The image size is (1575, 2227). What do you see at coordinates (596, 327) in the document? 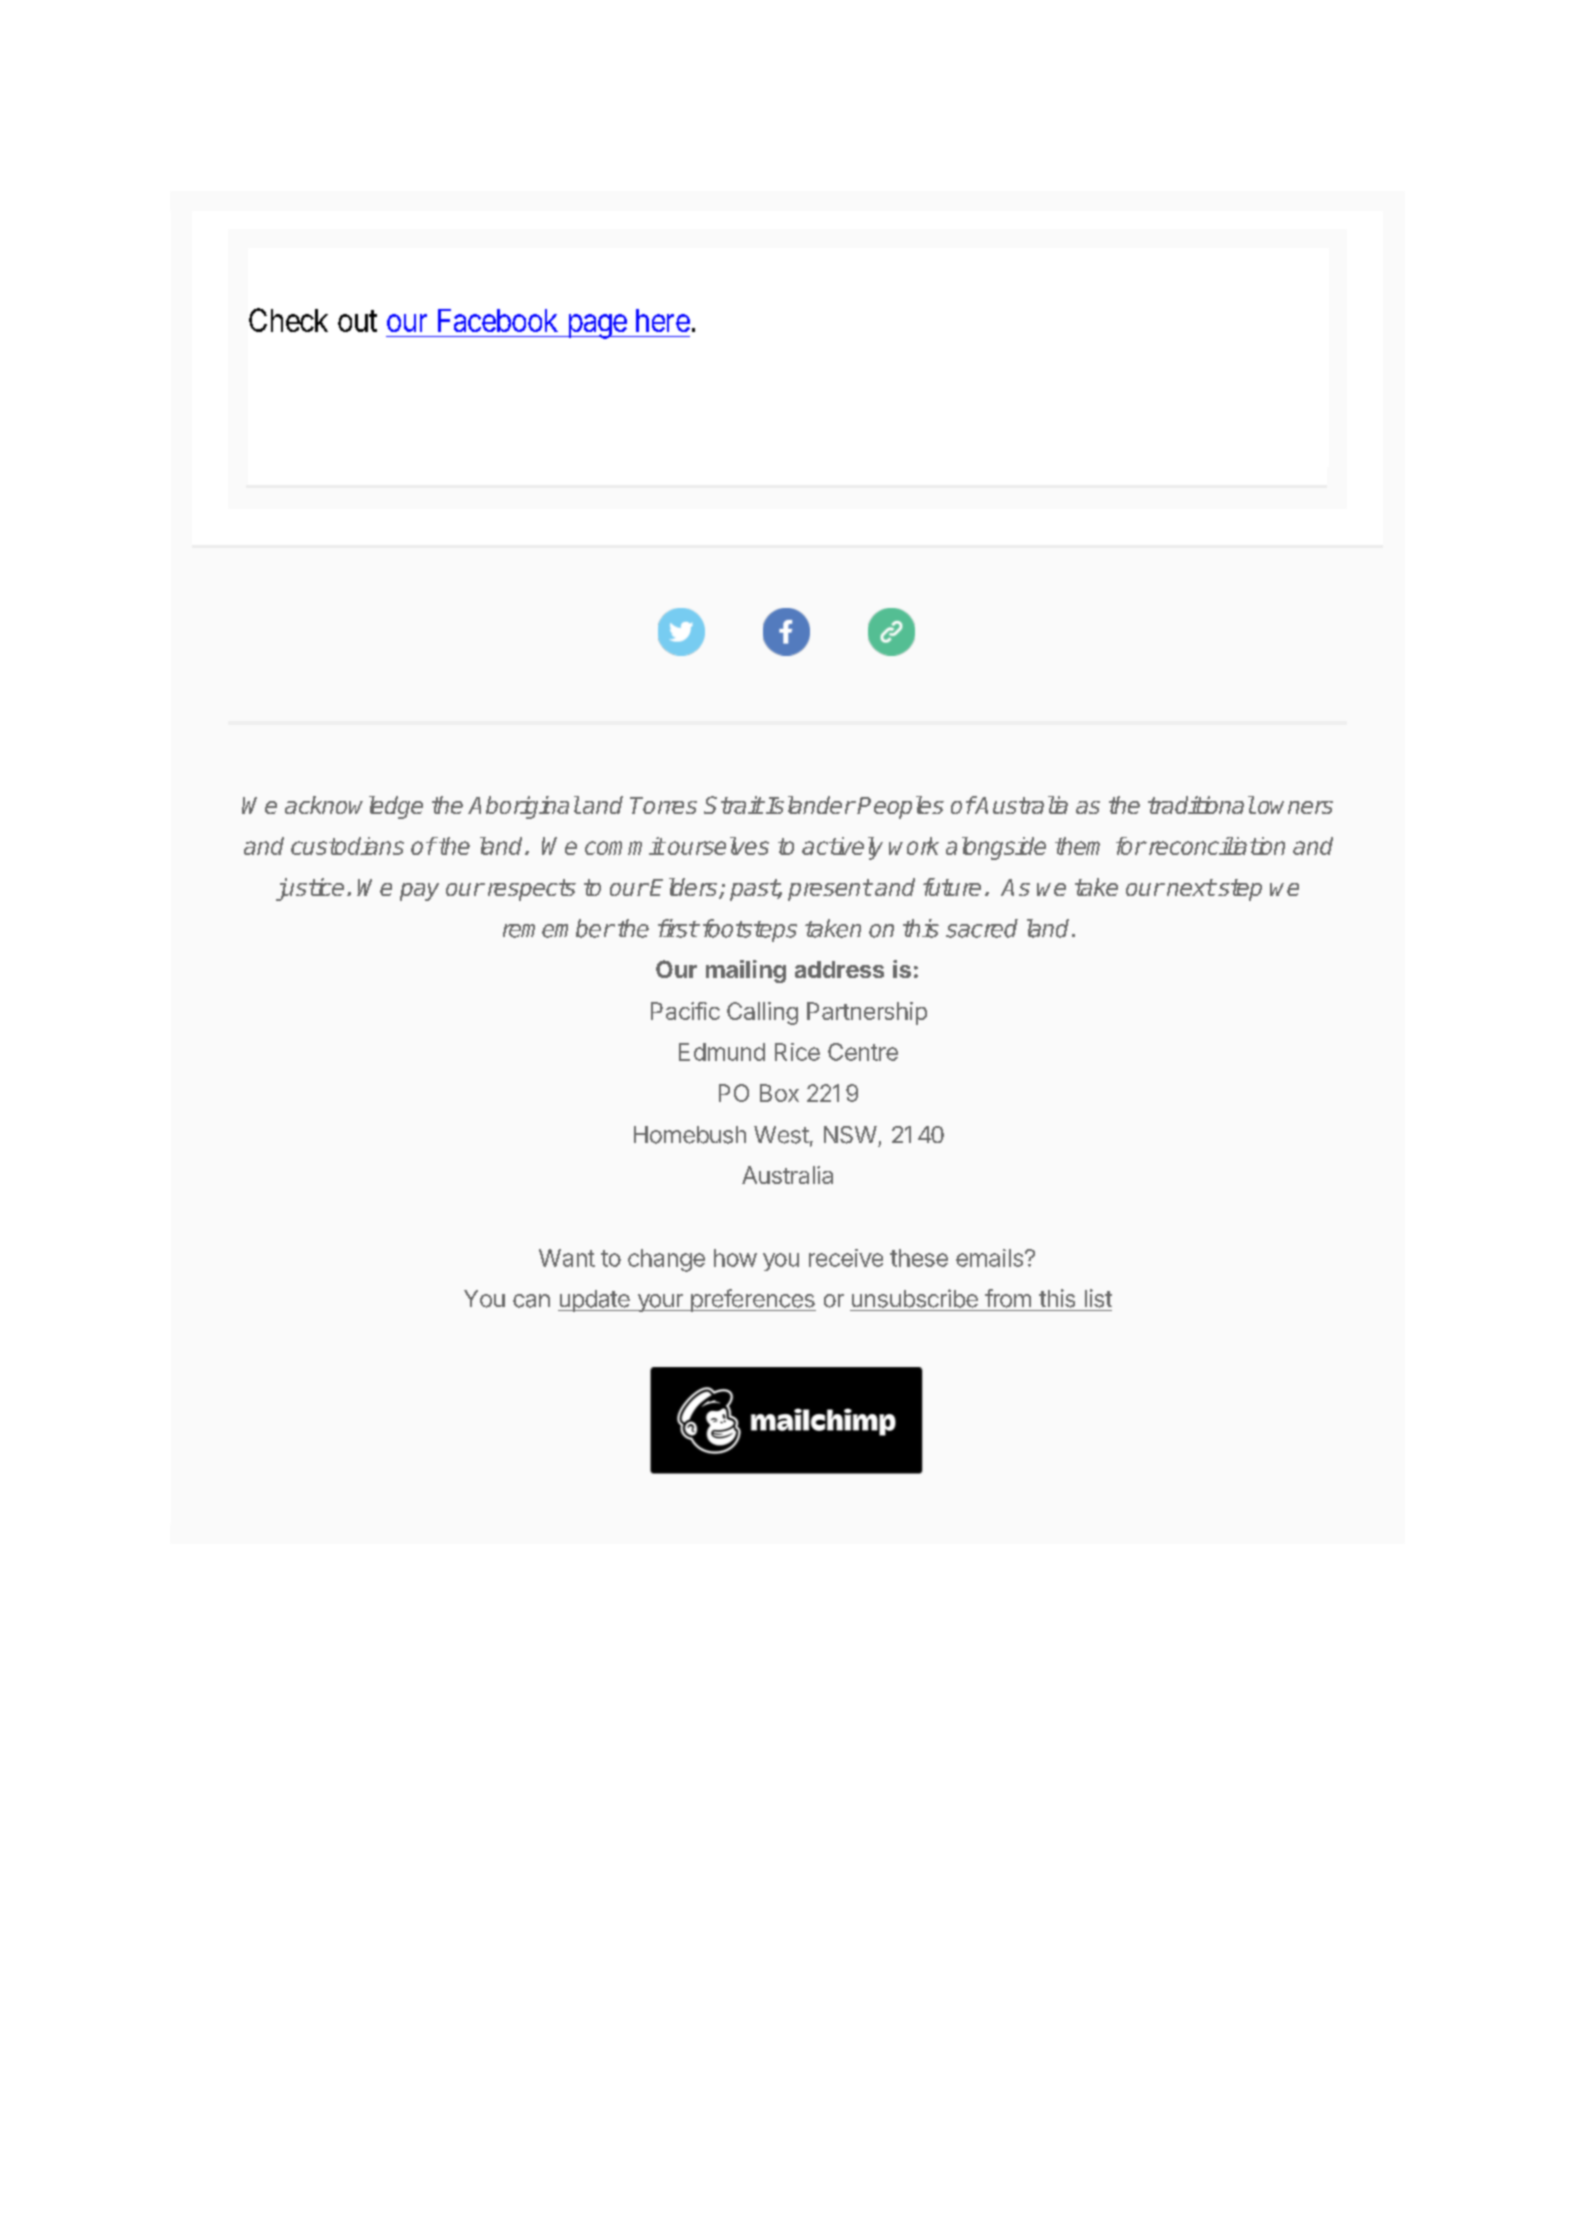
I see `page` at bounding box center [596, 327].
